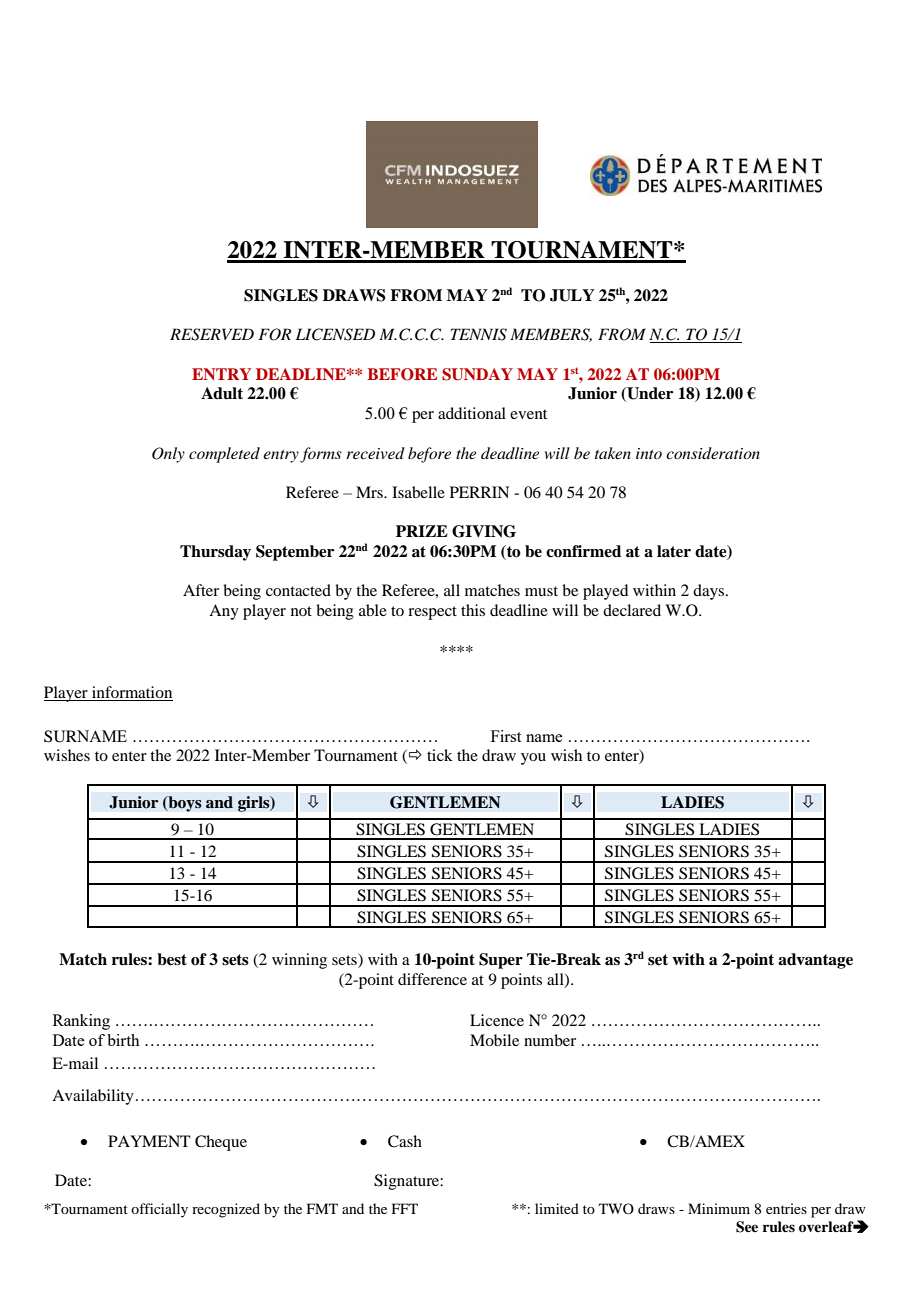 Image resolution: width=924 pixels, height=1308 pixels. I want to click on Minimum, so click(719, 1208).
